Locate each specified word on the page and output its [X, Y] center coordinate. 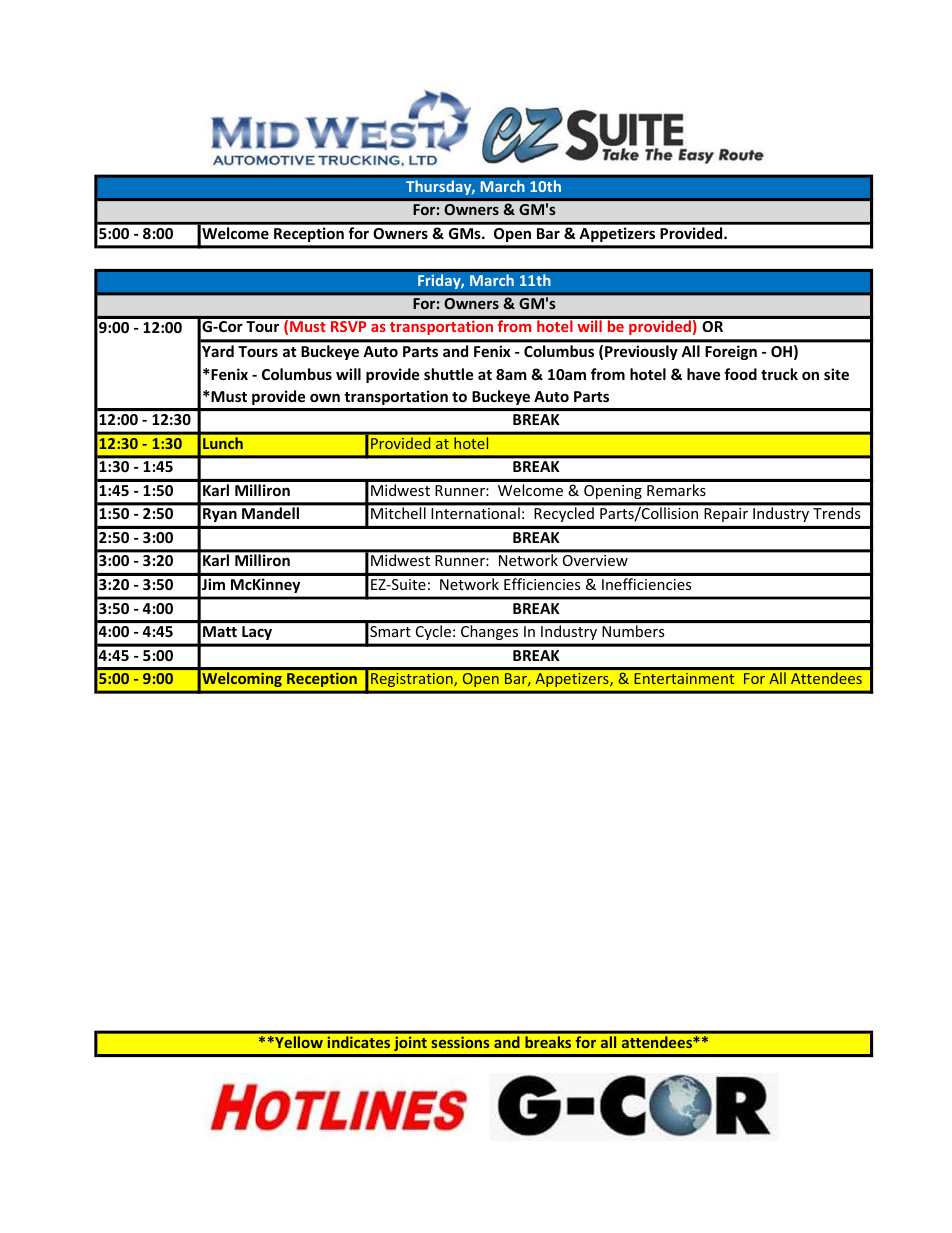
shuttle [448, 374]
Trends [836, 513]
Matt [220, 631]
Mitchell [398, 513]
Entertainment [684, 678]
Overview [595, 560]
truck [779, 374]
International [476, 513]
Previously [641, 352]
